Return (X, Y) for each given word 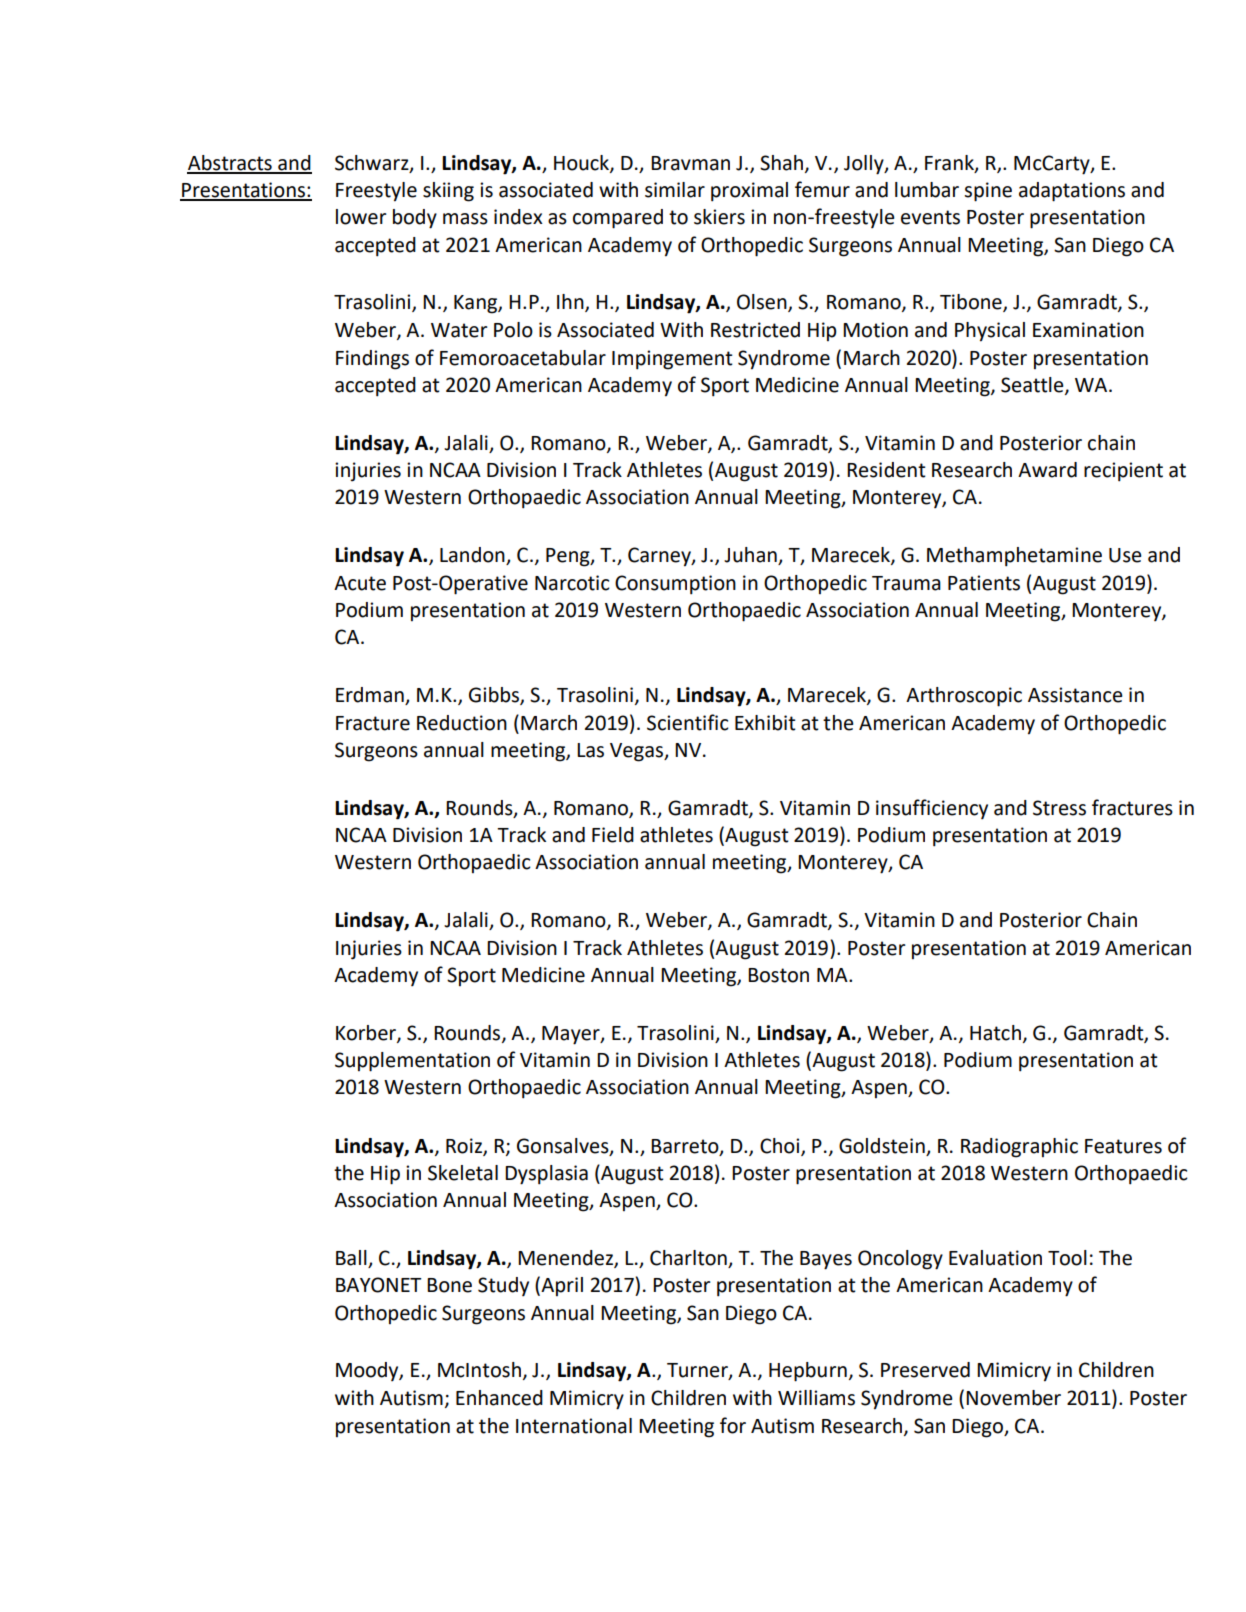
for (733, 1425)
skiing (448, 192)
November (1013, 1398)
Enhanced (499, 1398)
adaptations (1072, 192)
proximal (749, 192)
